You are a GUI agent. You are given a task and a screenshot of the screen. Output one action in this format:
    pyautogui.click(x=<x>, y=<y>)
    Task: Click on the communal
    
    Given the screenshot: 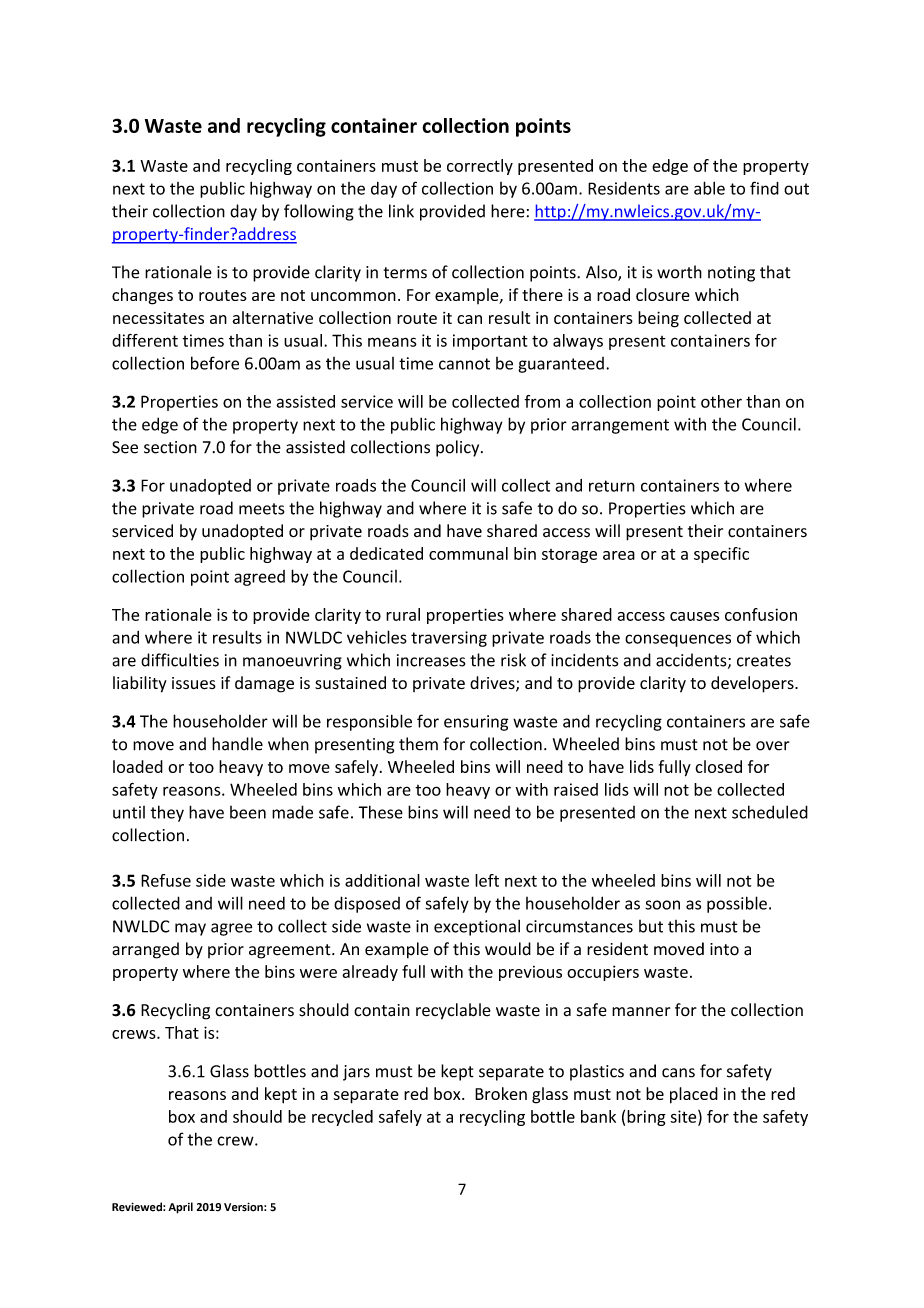 What is the action you would take?
    pyautogui.click(x=468, y=553)
